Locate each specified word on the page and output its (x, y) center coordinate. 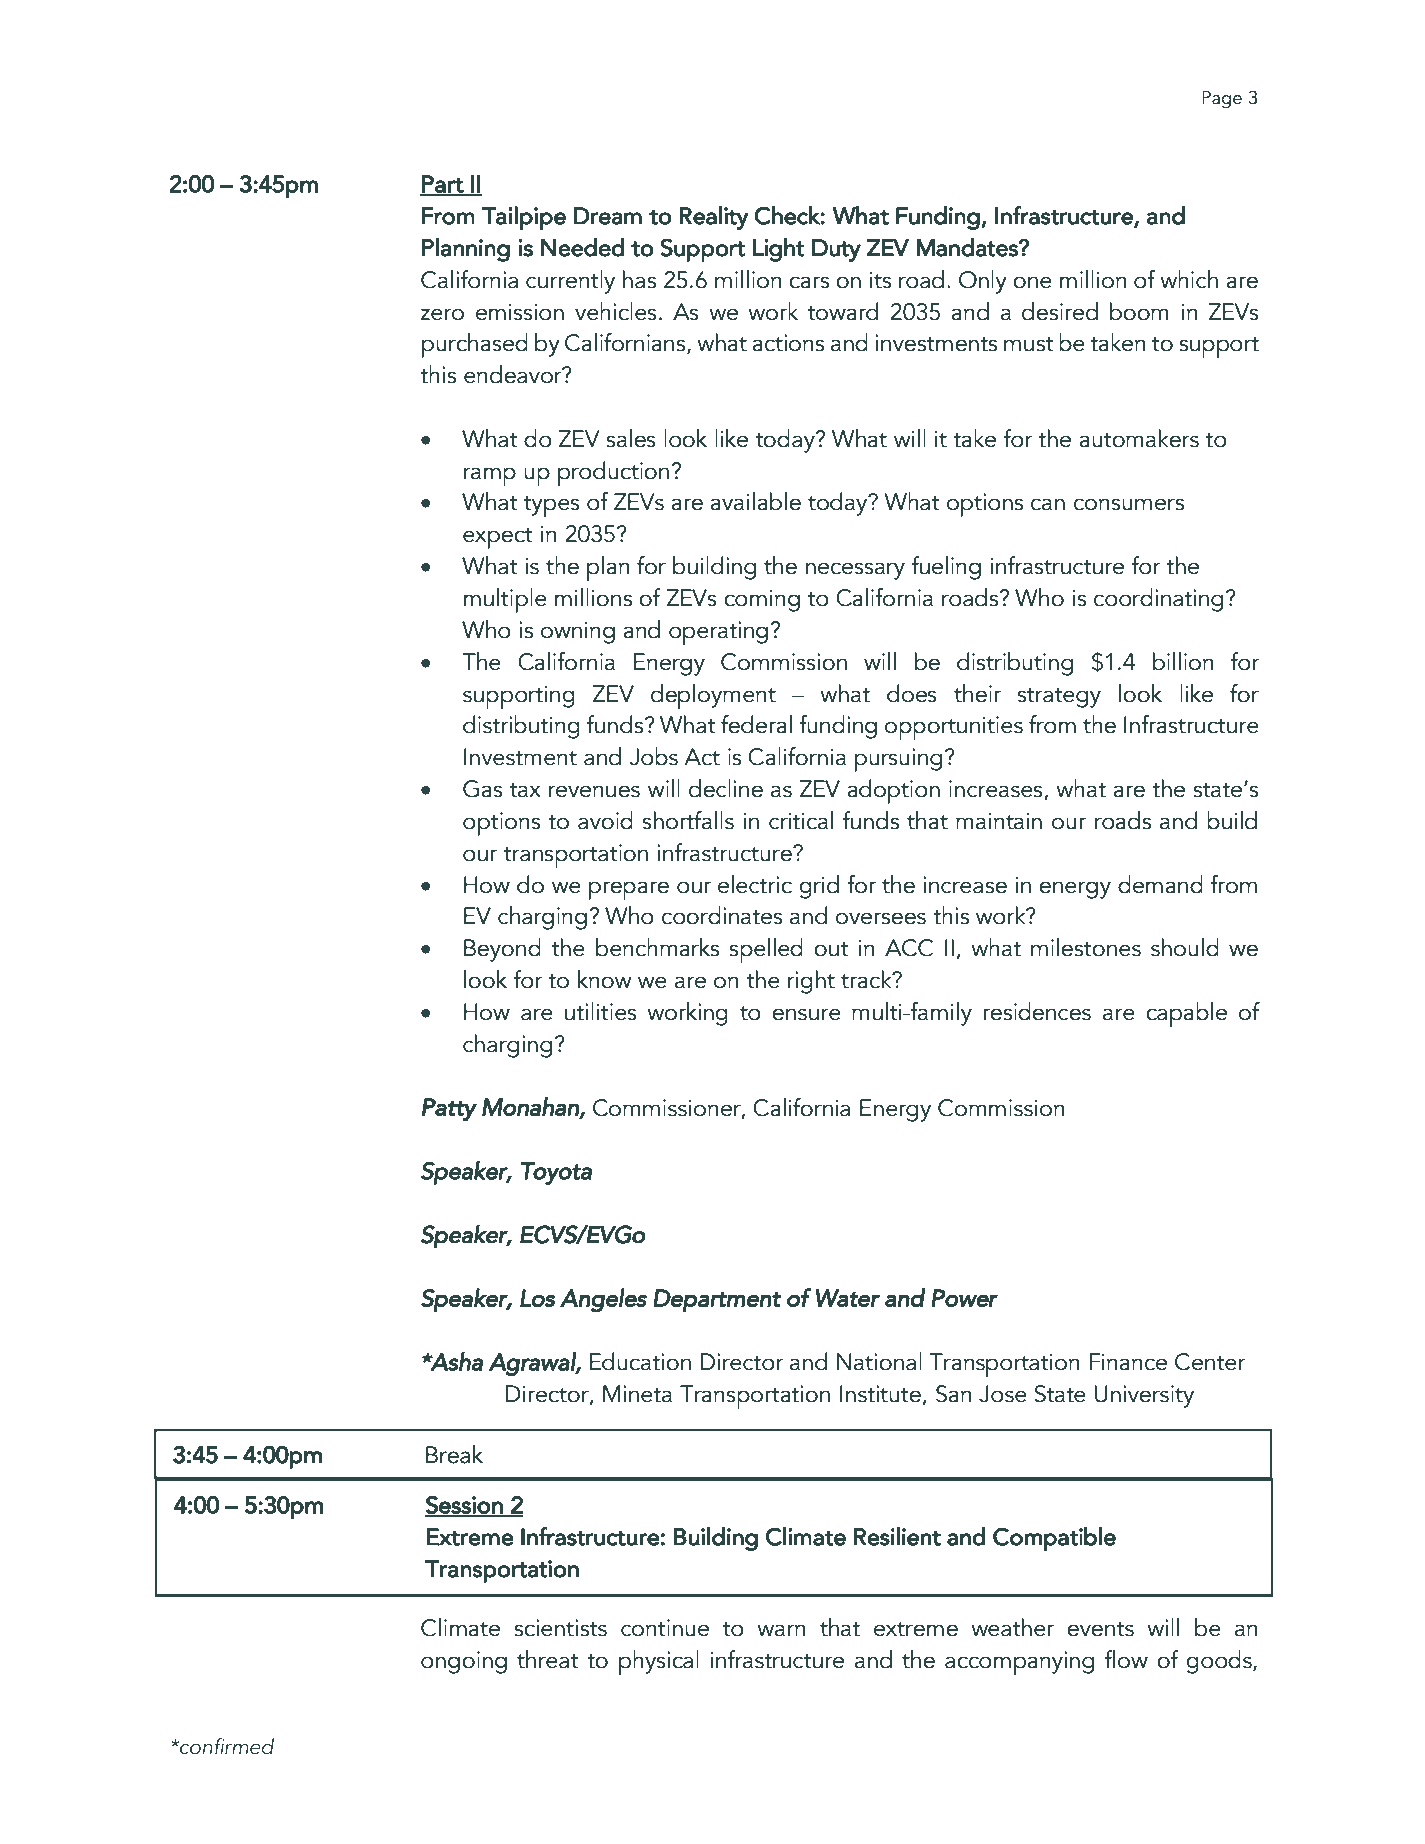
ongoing (464, 1662)
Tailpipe (524, 218)
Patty (449, 1110)
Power (964, 1298)
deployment (713, 696)
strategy (1059, 698)
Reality (714, 218)
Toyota (556, 1173)
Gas (483, 789)
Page (1222, 100)
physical (659, 1662)
